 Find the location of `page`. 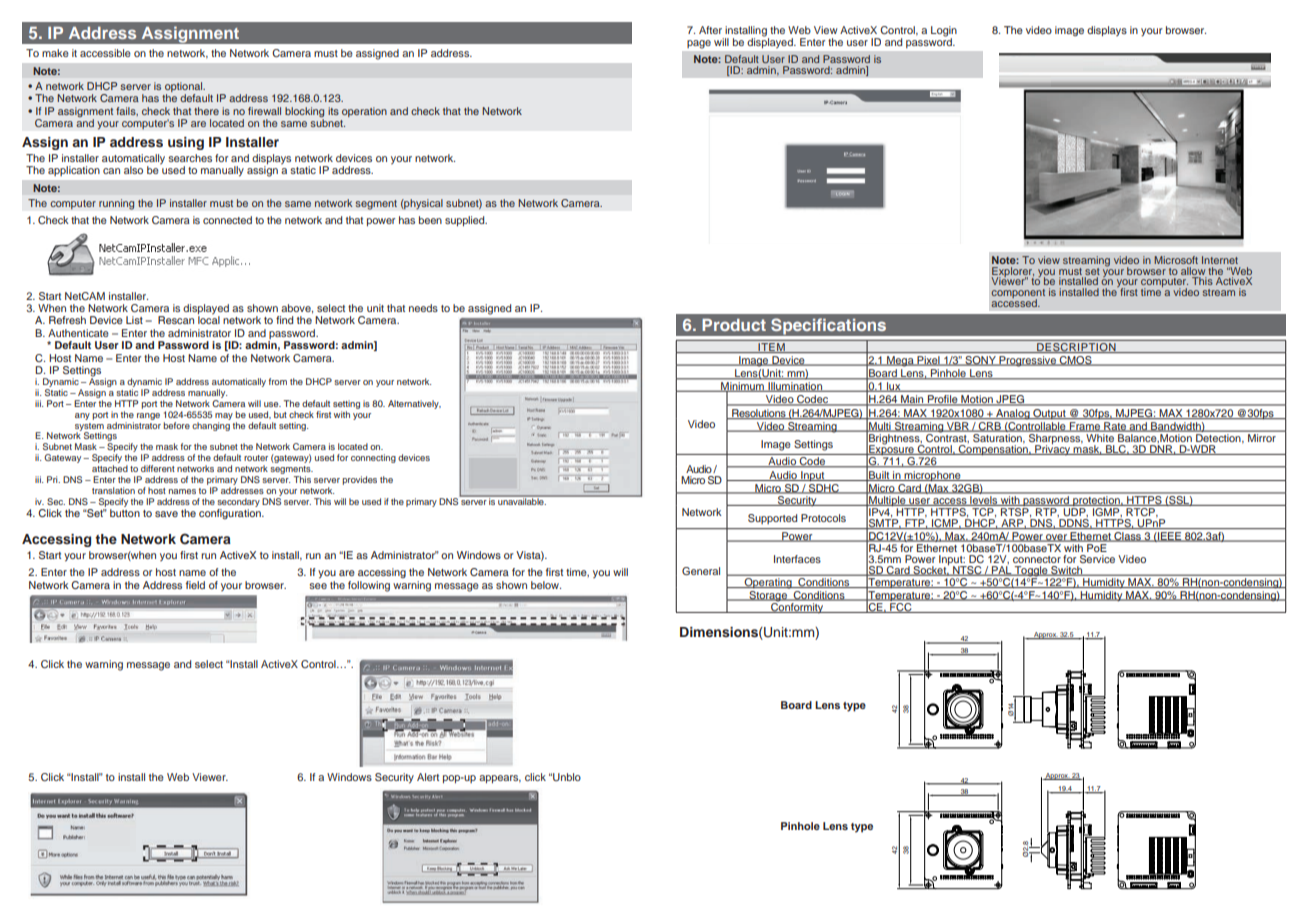

page is located at coordinates (699, 44).
